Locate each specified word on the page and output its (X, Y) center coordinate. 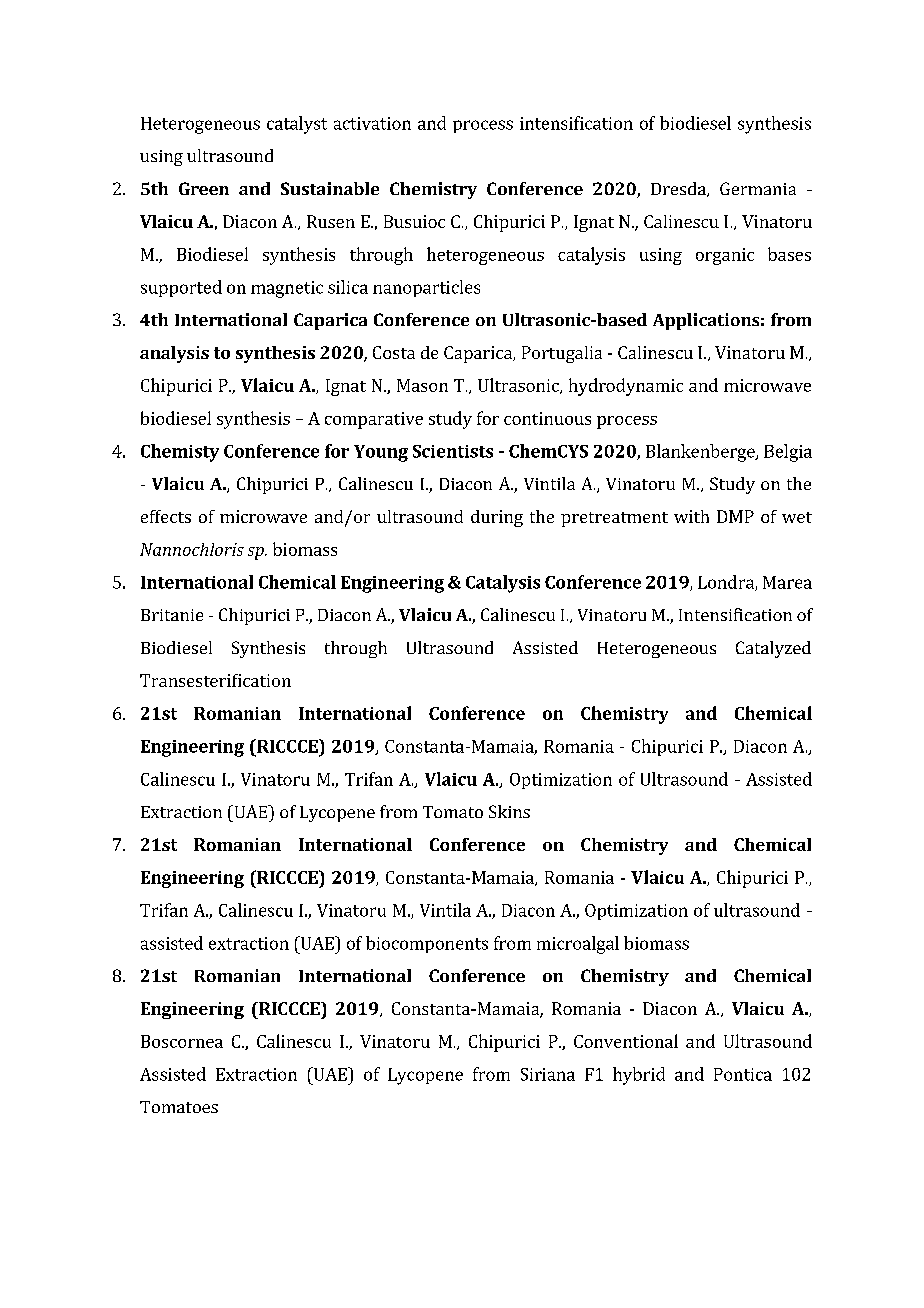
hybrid (639, 1076)
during (497, 518)
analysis (174, 354)
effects (166, 516)
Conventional (626, 1041)
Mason (422, 385)
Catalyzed (773, 649)
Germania (758, 188)
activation (372, 123)
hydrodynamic (626, 387)
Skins (509, 811)
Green (204, 188)
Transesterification (215, 680)
